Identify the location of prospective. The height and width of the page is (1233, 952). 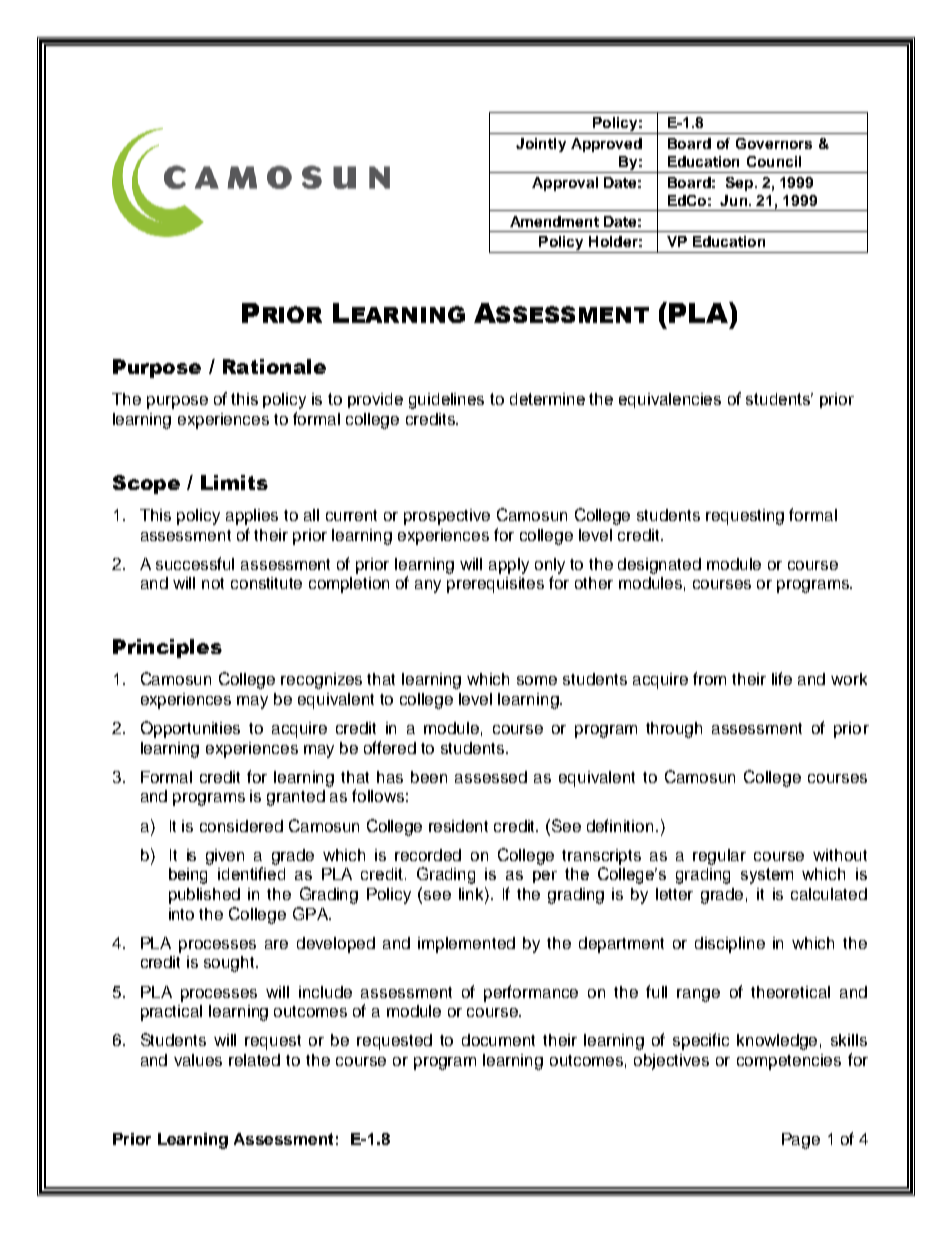
(447, 517).
